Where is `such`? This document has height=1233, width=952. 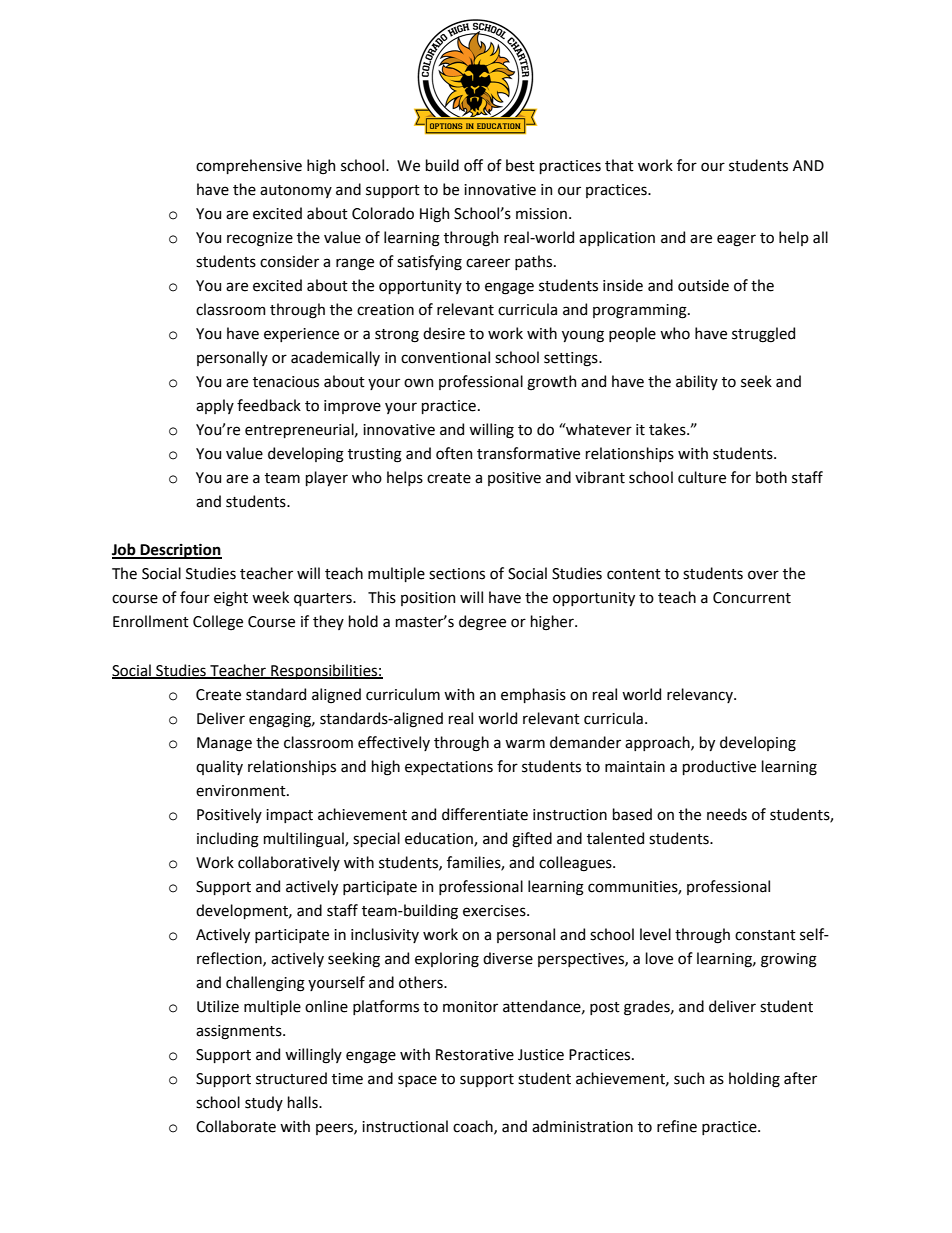 such is located at coordinates (689, 1078).
